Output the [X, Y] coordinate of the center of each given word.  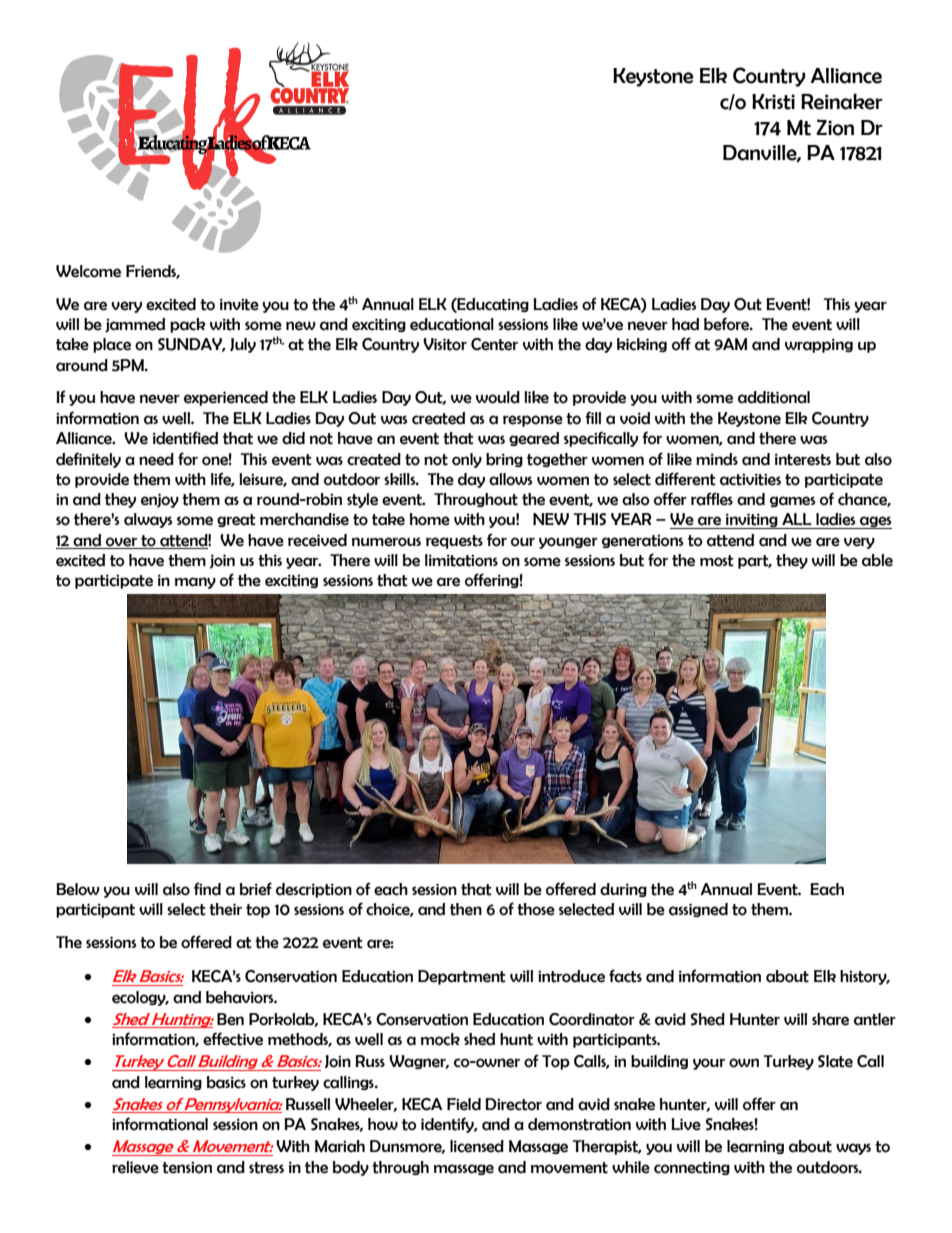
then [466, 909]
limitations [461, 560]
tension [187, 1168]
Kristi [773, 102]
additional [774, 397]
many [195, 583]
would [498, 397]
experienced [226, 398]
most [717, 561]
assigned [698, 910]
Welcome [88, 271]
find [207, 889]
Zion [835, 127]
